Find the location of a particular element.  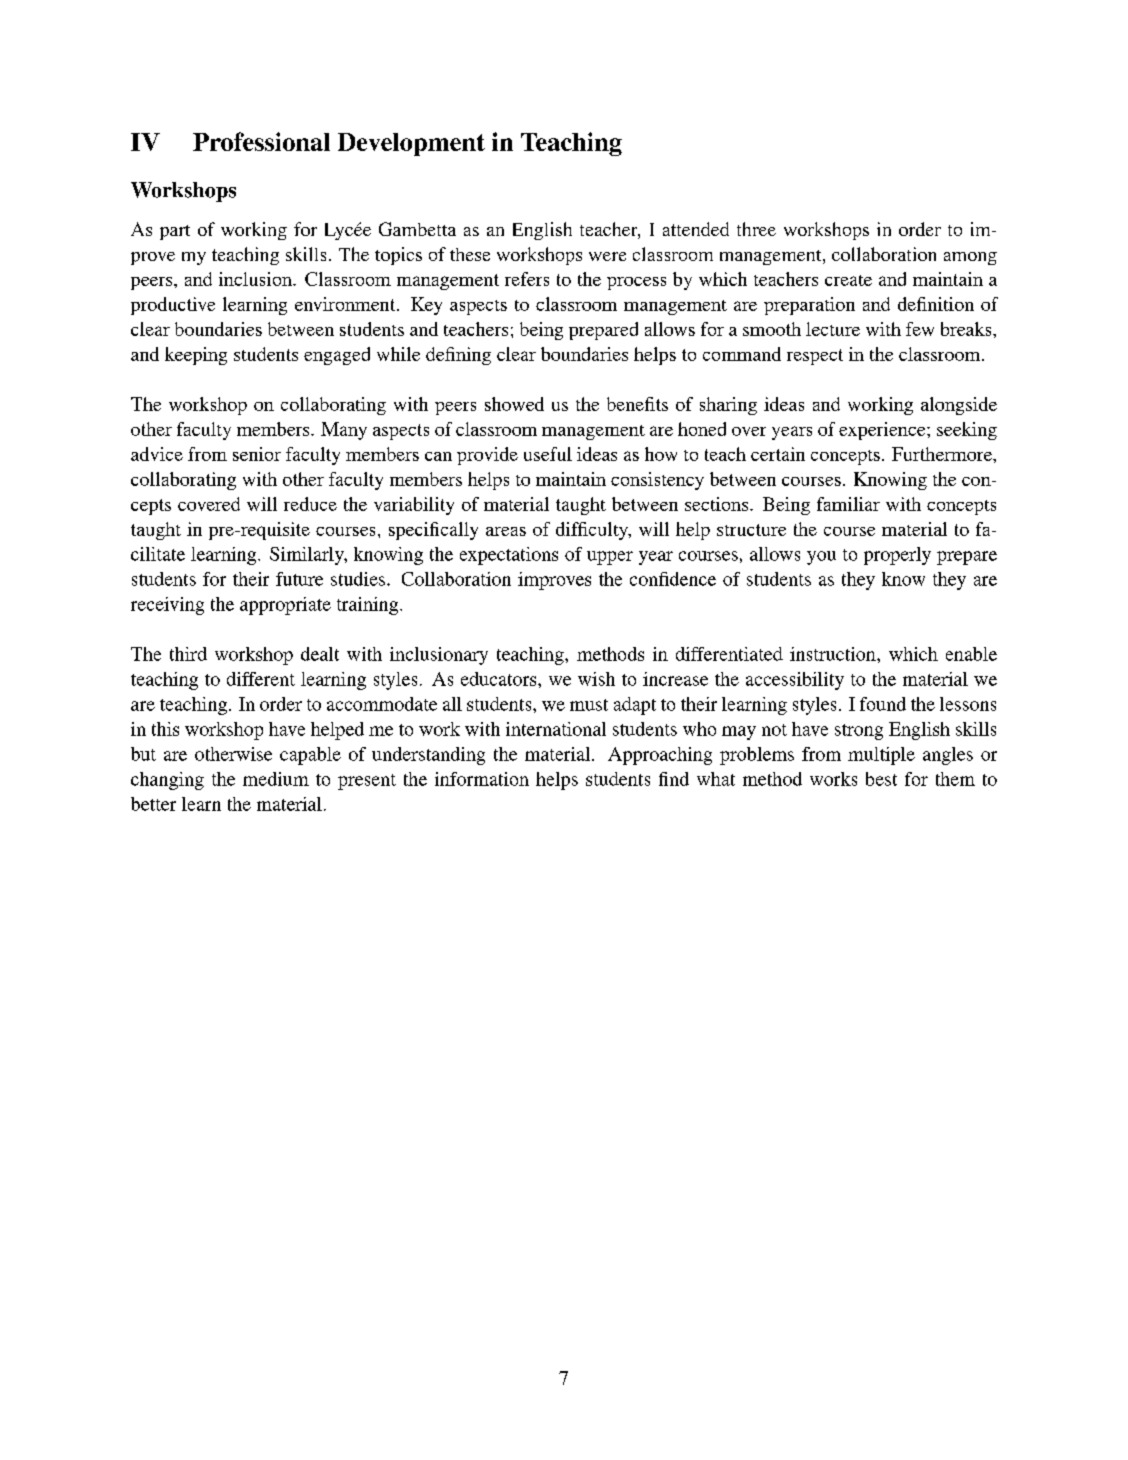

useful is located at coordinates (548, 454).
